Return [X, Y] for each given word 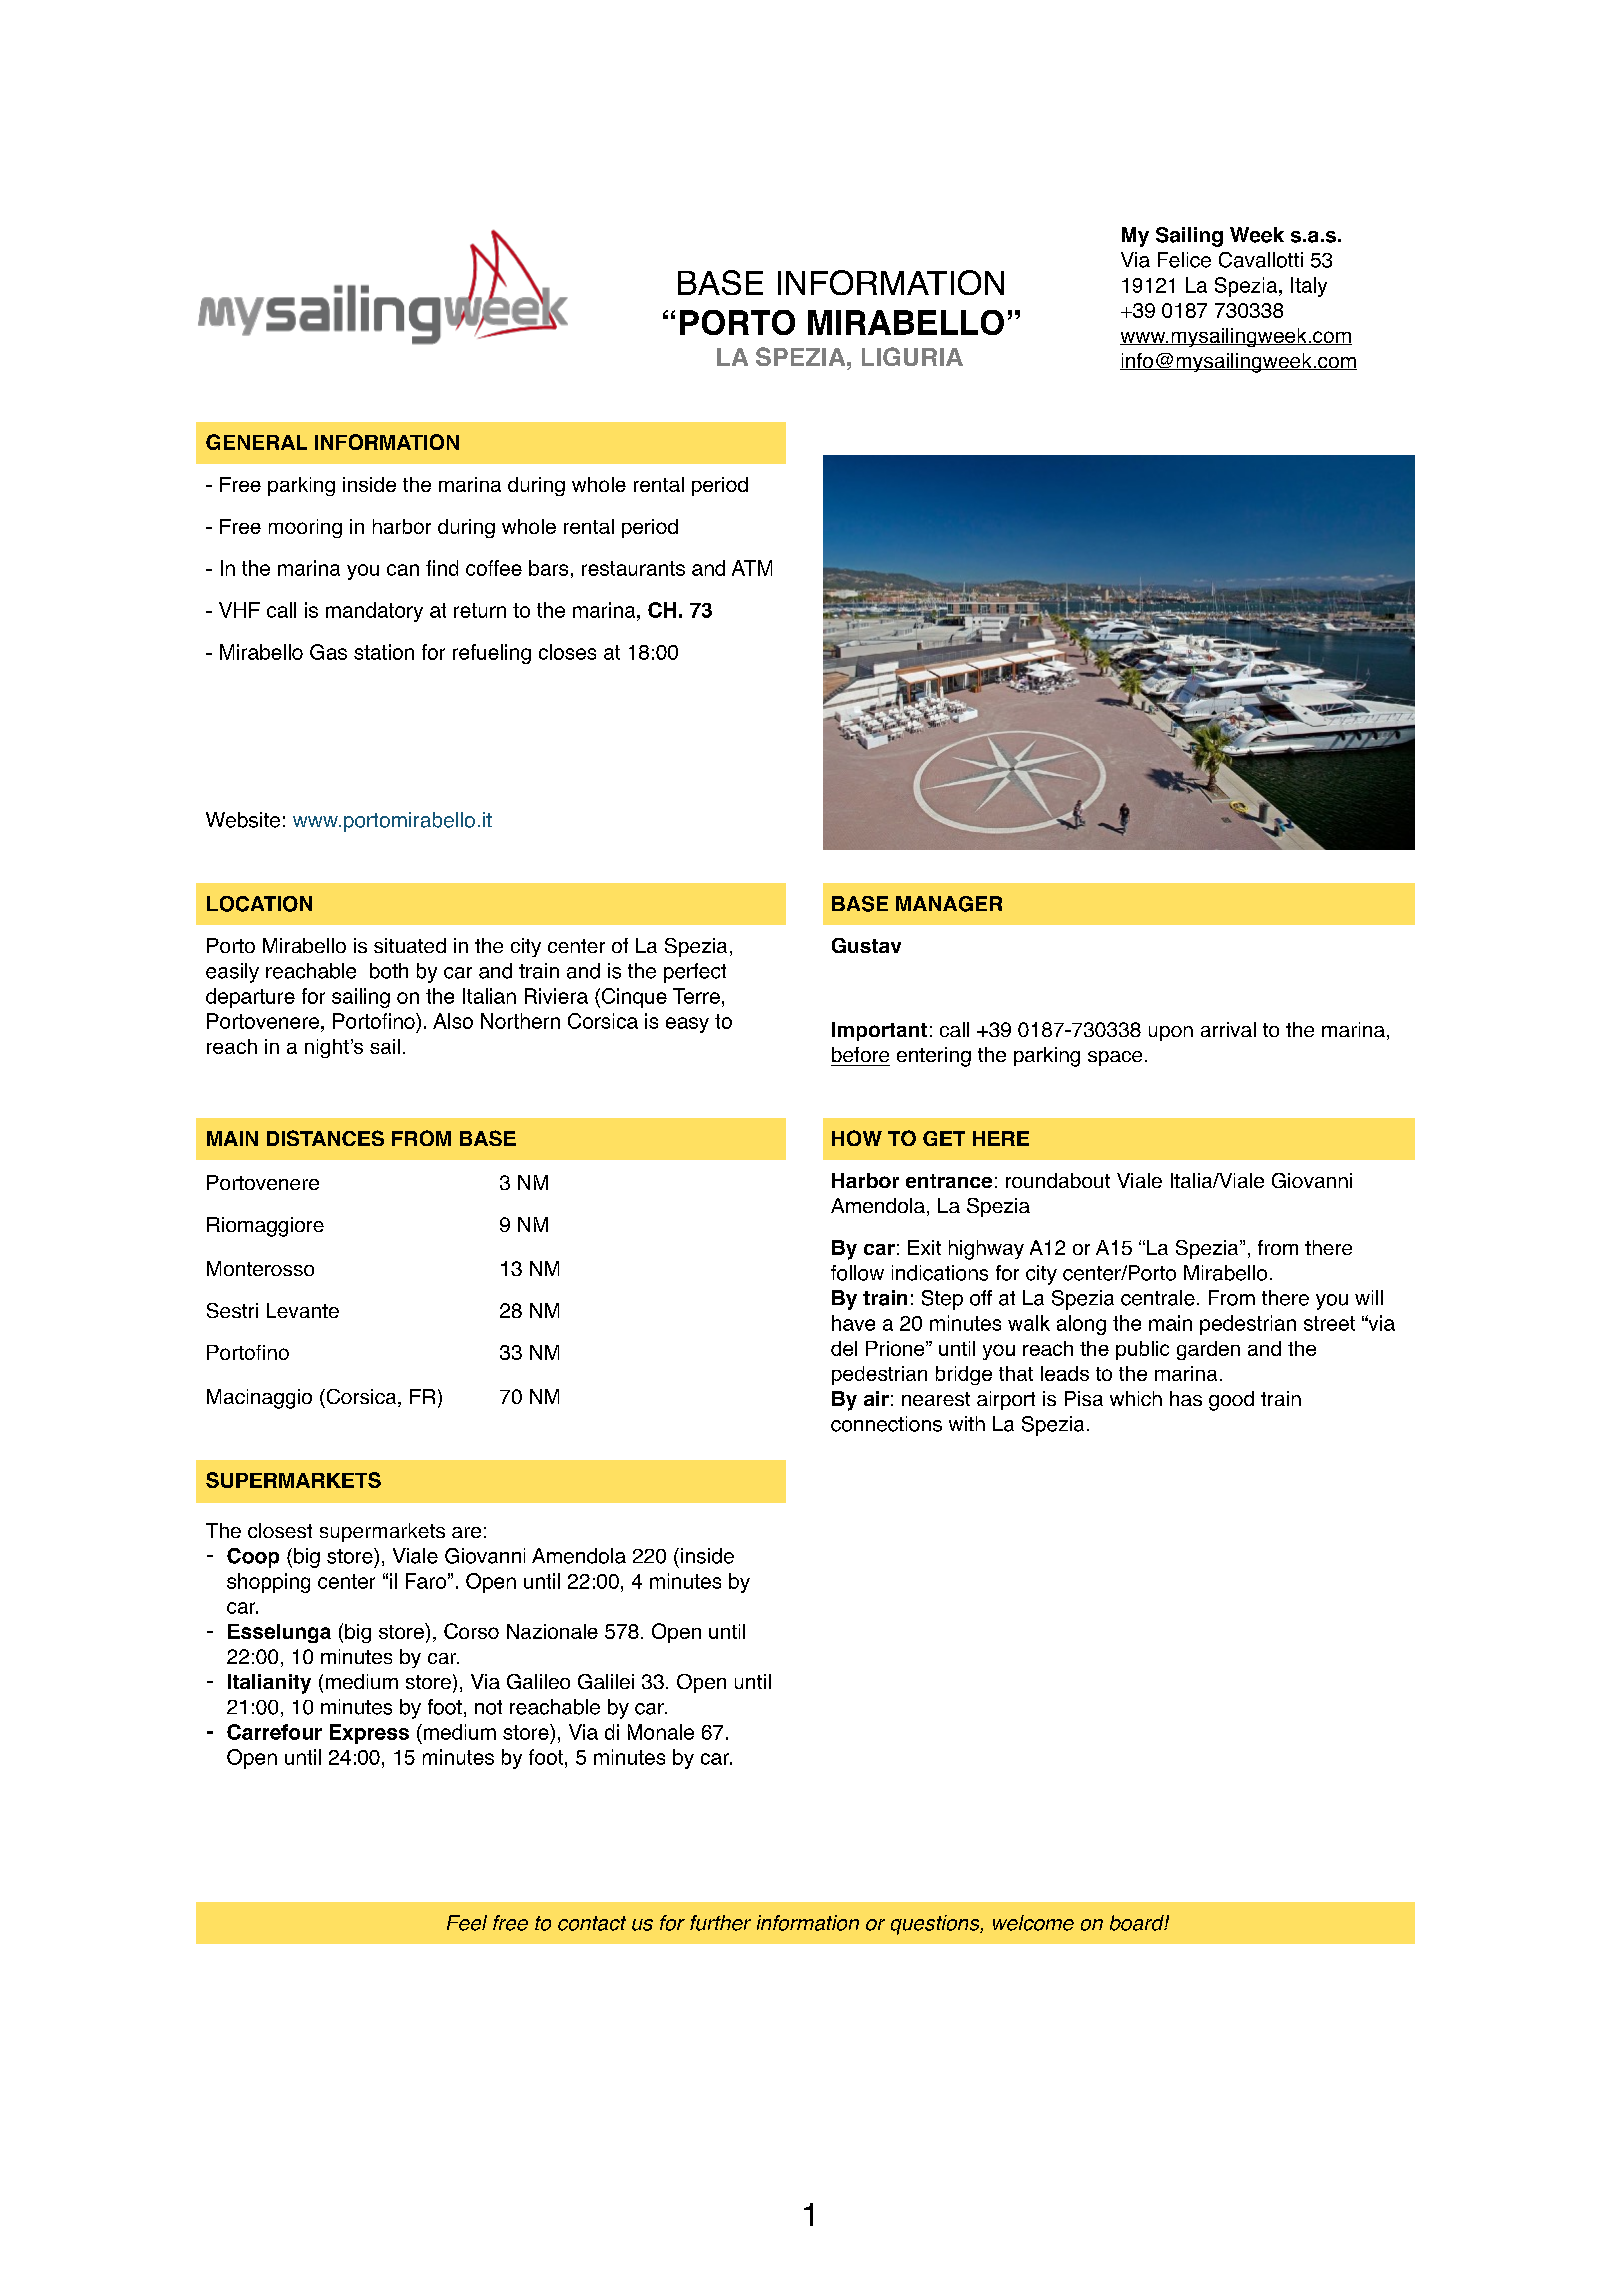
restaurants [633, 568]
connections [886, 1424]
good [1231, 1401]
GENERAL [256, 442]
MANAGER [949, 904]
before [860, 1054]
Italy [1309, 287]
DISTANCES [325, 1138]
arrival [1228, 1029]
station [384, 652]
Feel [467, 1923]
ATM [752, 568]
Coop [253, 1558]
